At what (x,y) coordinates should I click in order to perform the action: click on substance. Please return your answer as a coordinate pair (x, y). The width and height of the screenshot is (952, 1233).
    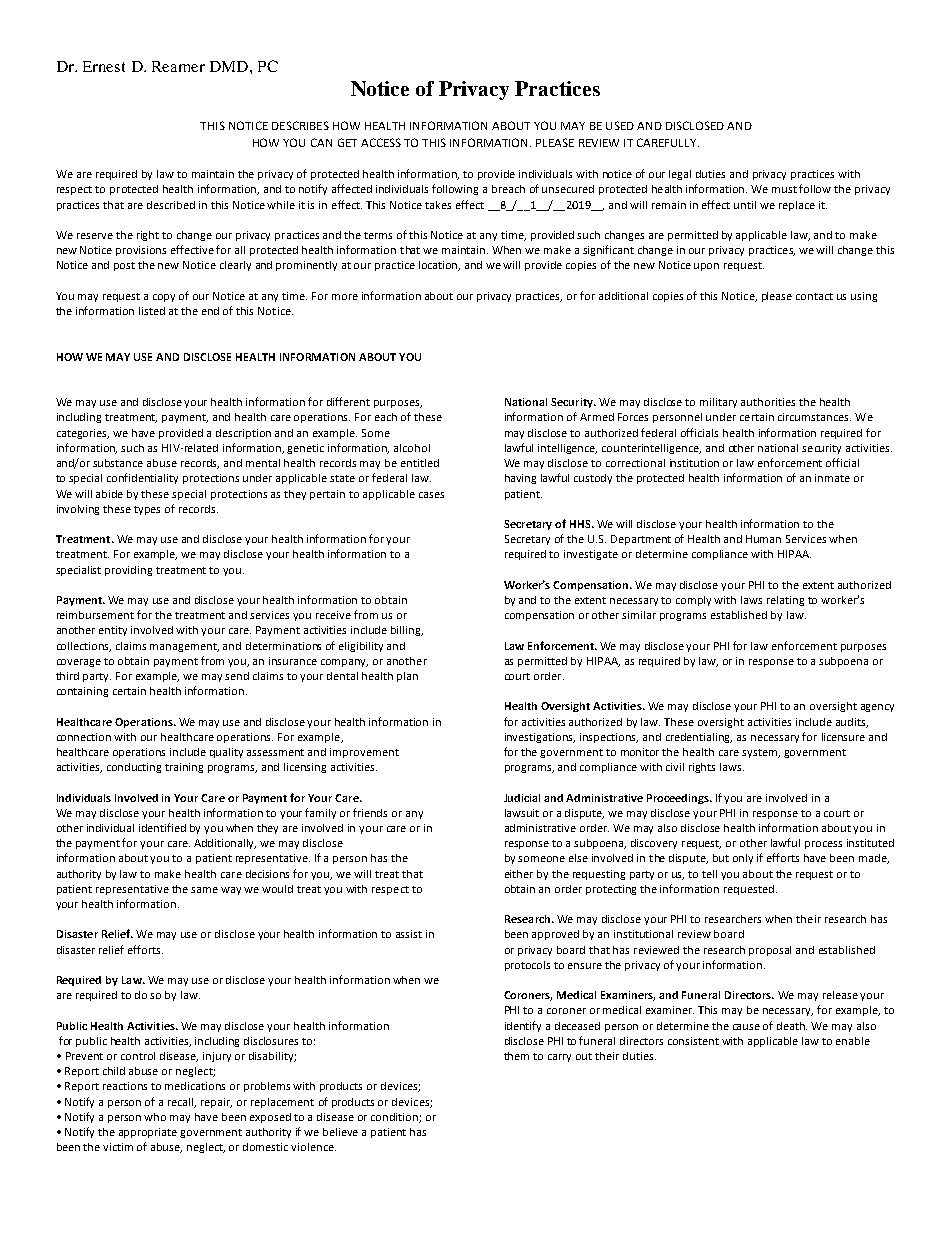
    Looking at the image, I should click on (118, 463).
